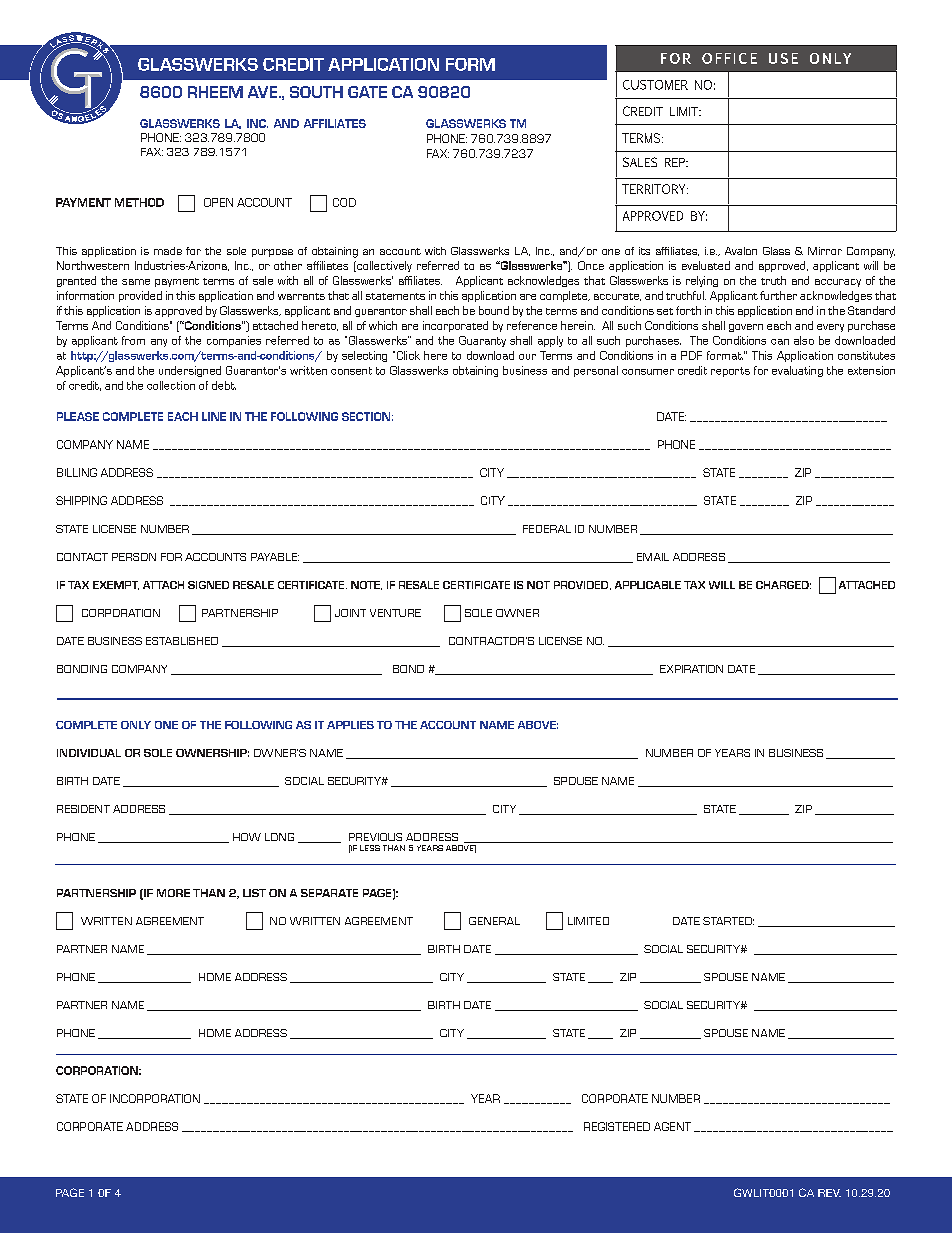  I want to click on MORE, so click(173, 893).
